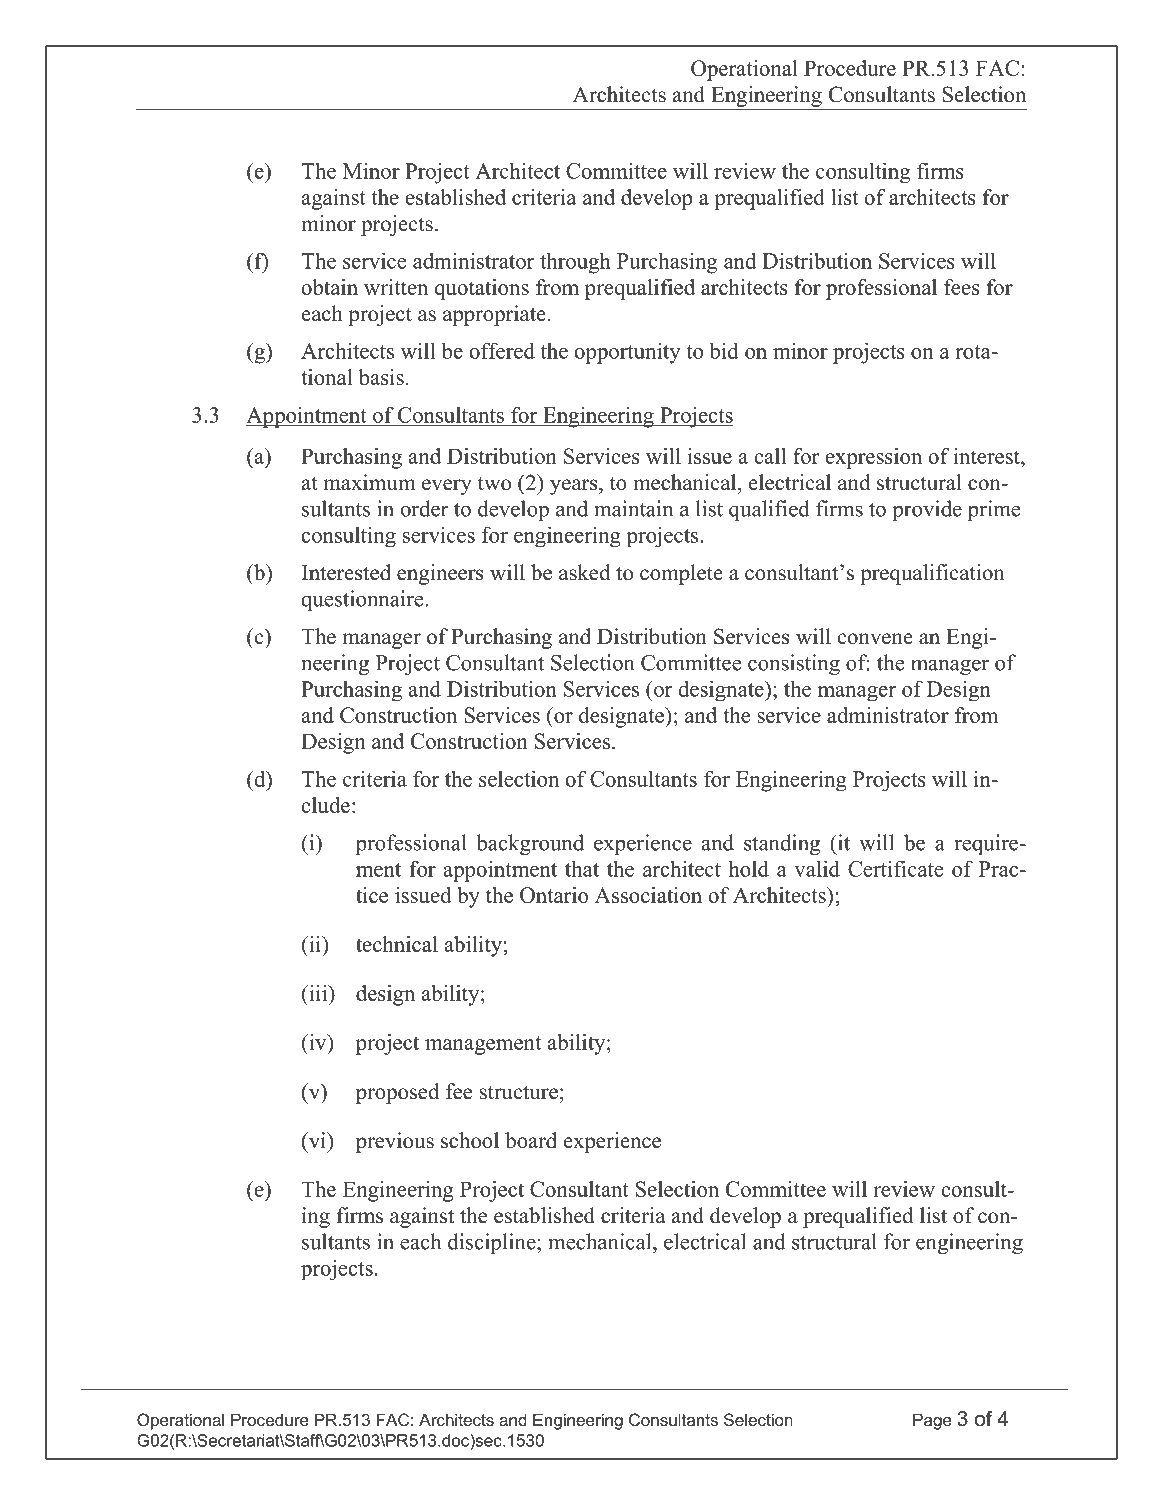  What do you see at coordinates (648, 895) in the screenshot?
I see `Association` at bounding box center [648, 895].
